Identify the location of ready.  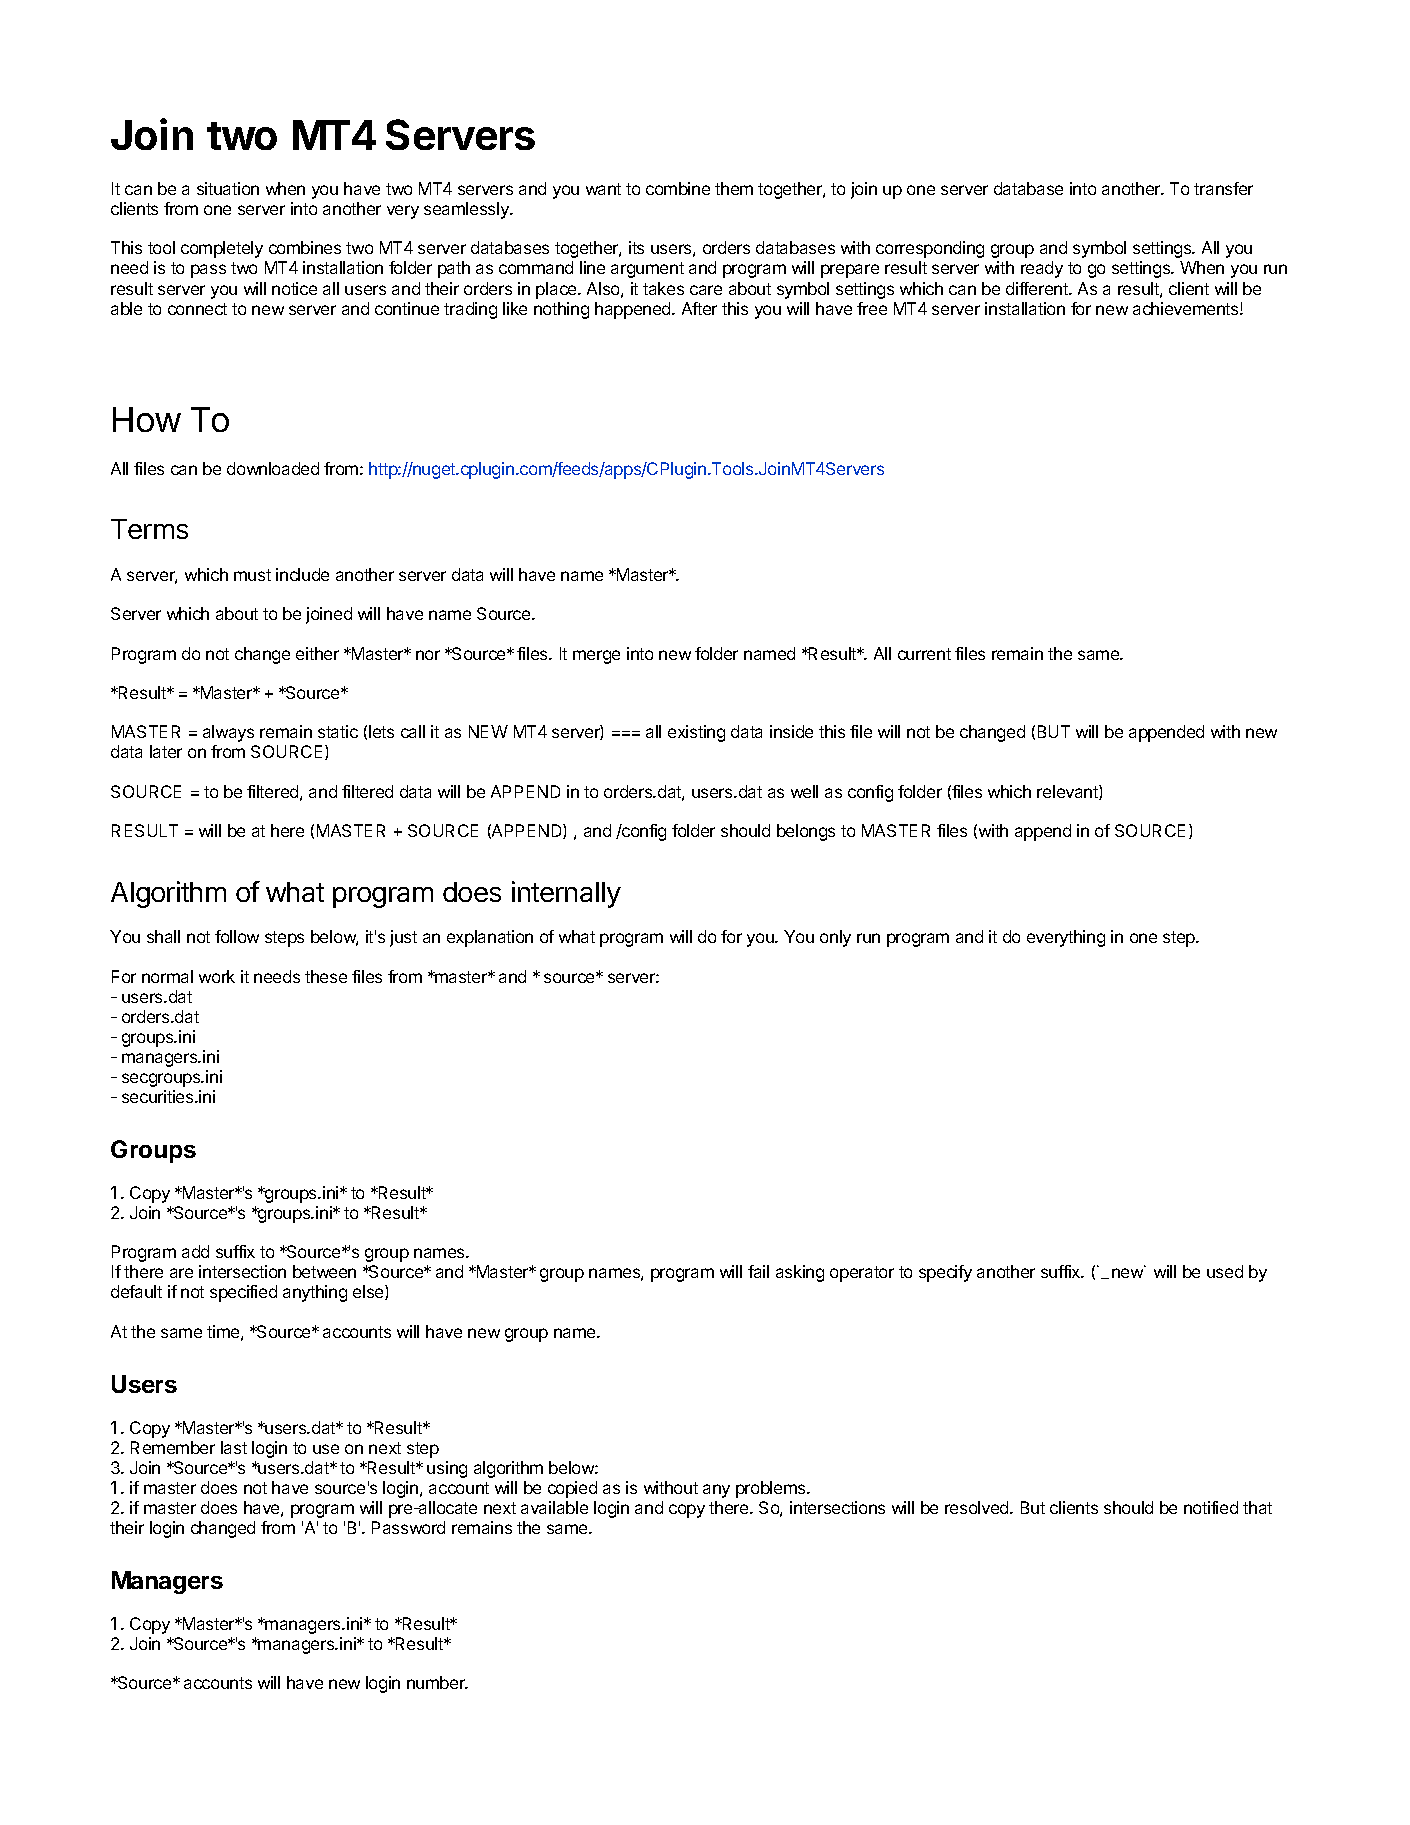
(1042, 269).
